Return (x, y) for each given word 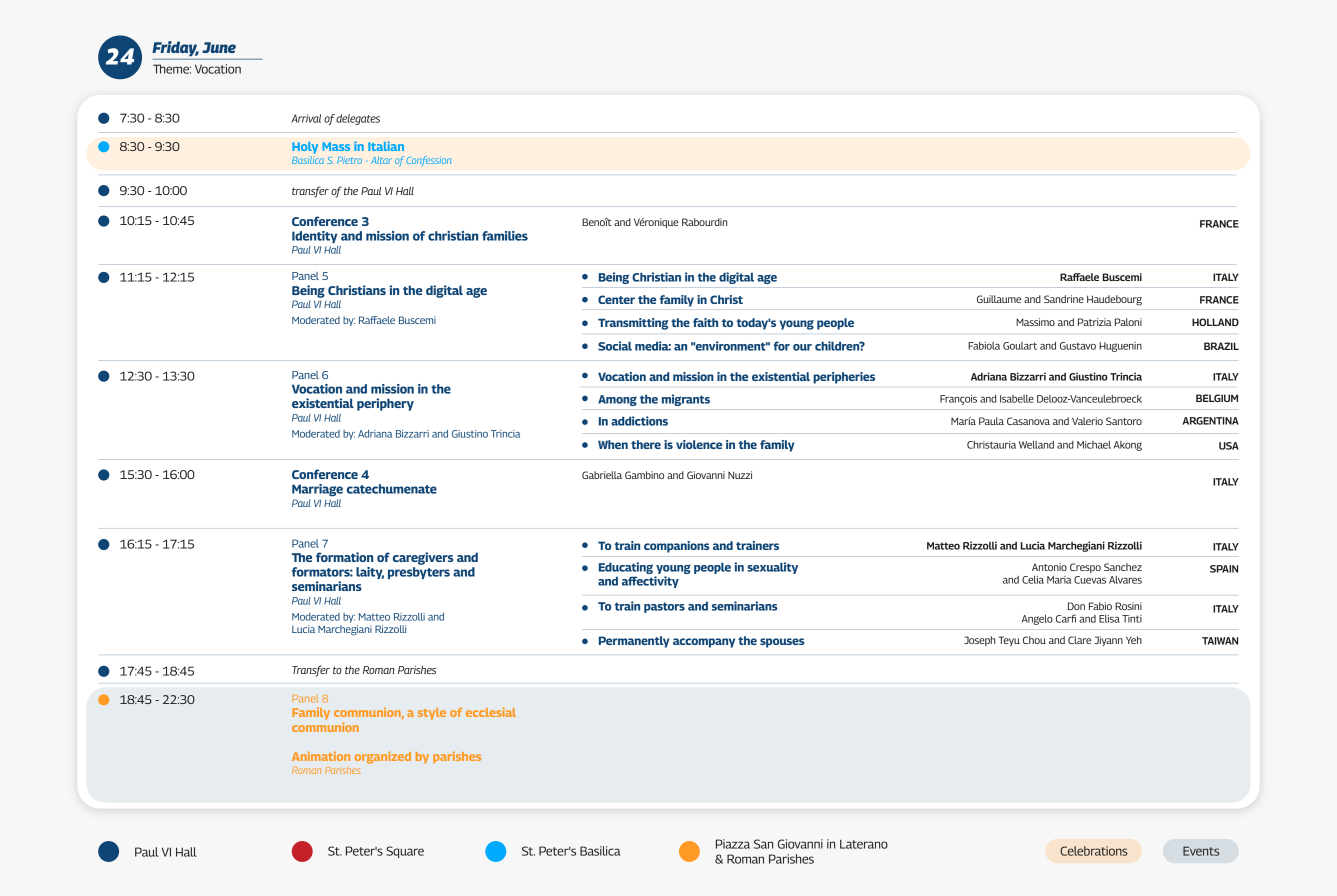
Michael (1094, 445)
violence (699, 444)
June (219, 47)
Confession (428, 161)
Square (405, 852)
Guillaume (999, 299)
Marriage (317, 490)
